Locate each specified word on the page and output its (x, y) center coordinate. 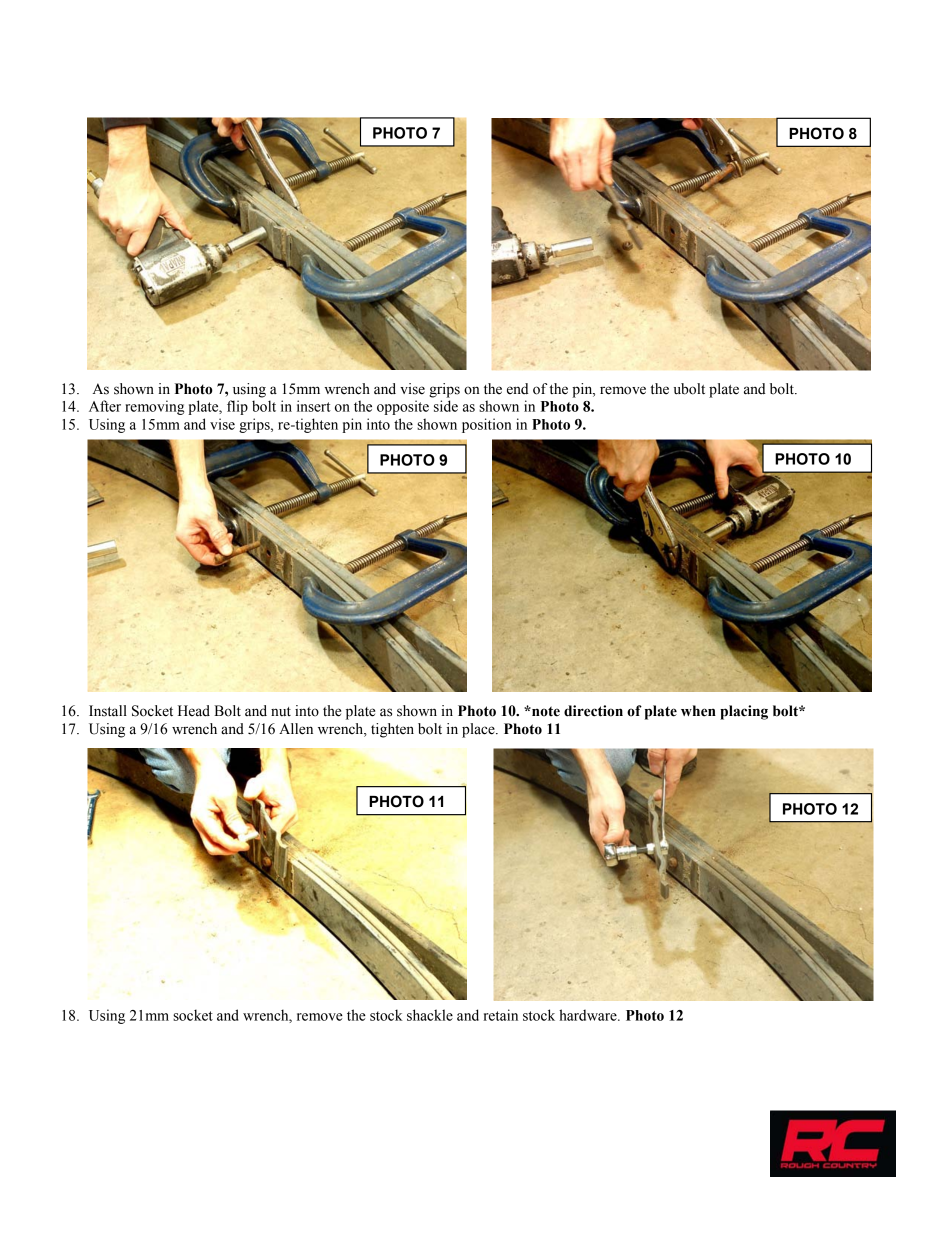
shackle (430, 1015)
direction (593, 711)
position (487, 425)
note (545, 711)
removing (154, 407)
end (518, 389)
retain (500, 1015)
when (698, 711)
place (479, 730)
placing (744, 712)
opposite (403, 407)
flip (237, 407)
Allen (296, 729)
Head (194, 711)
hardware (589, 1015)
